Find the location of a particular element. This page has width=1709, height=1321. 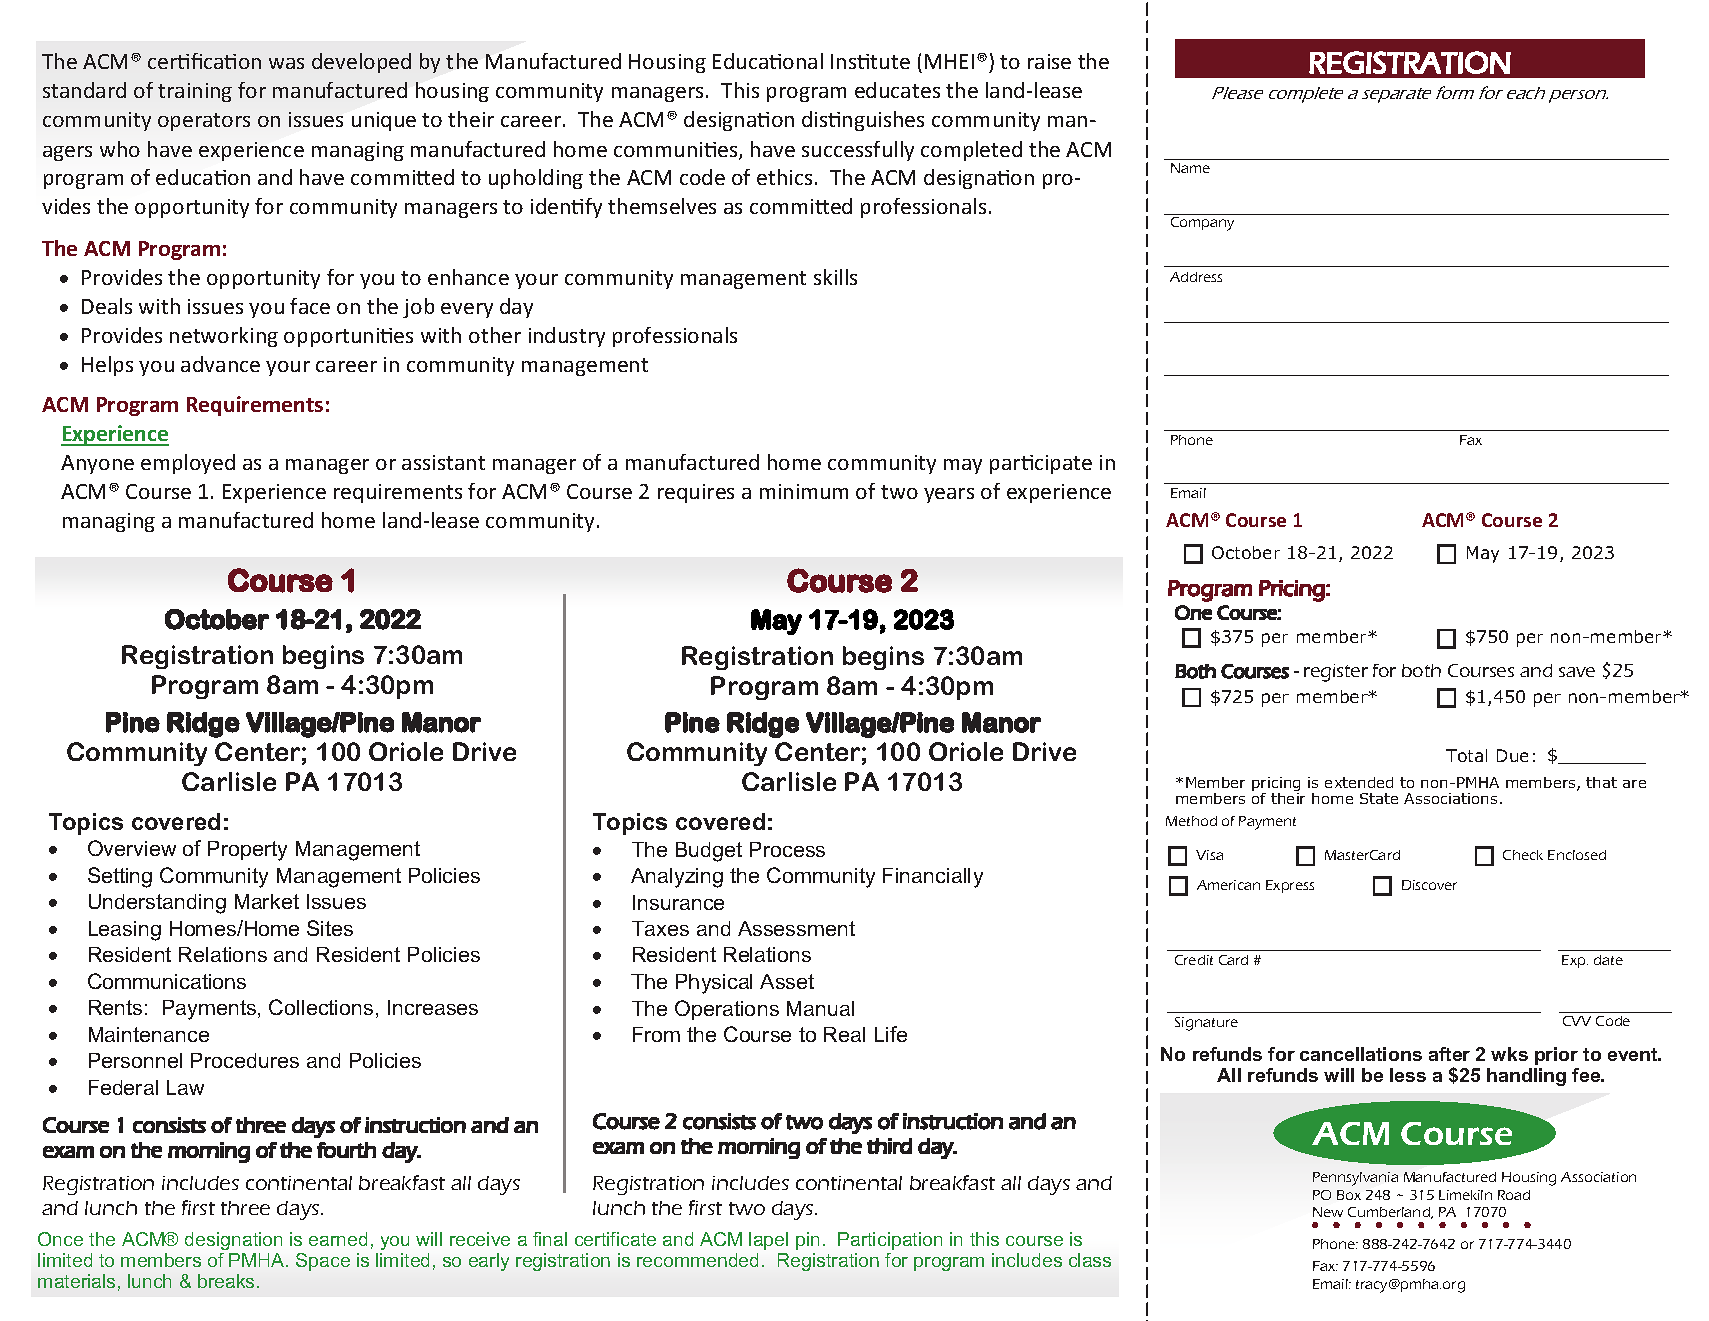

Name is located at coordinates (1190, 168).
